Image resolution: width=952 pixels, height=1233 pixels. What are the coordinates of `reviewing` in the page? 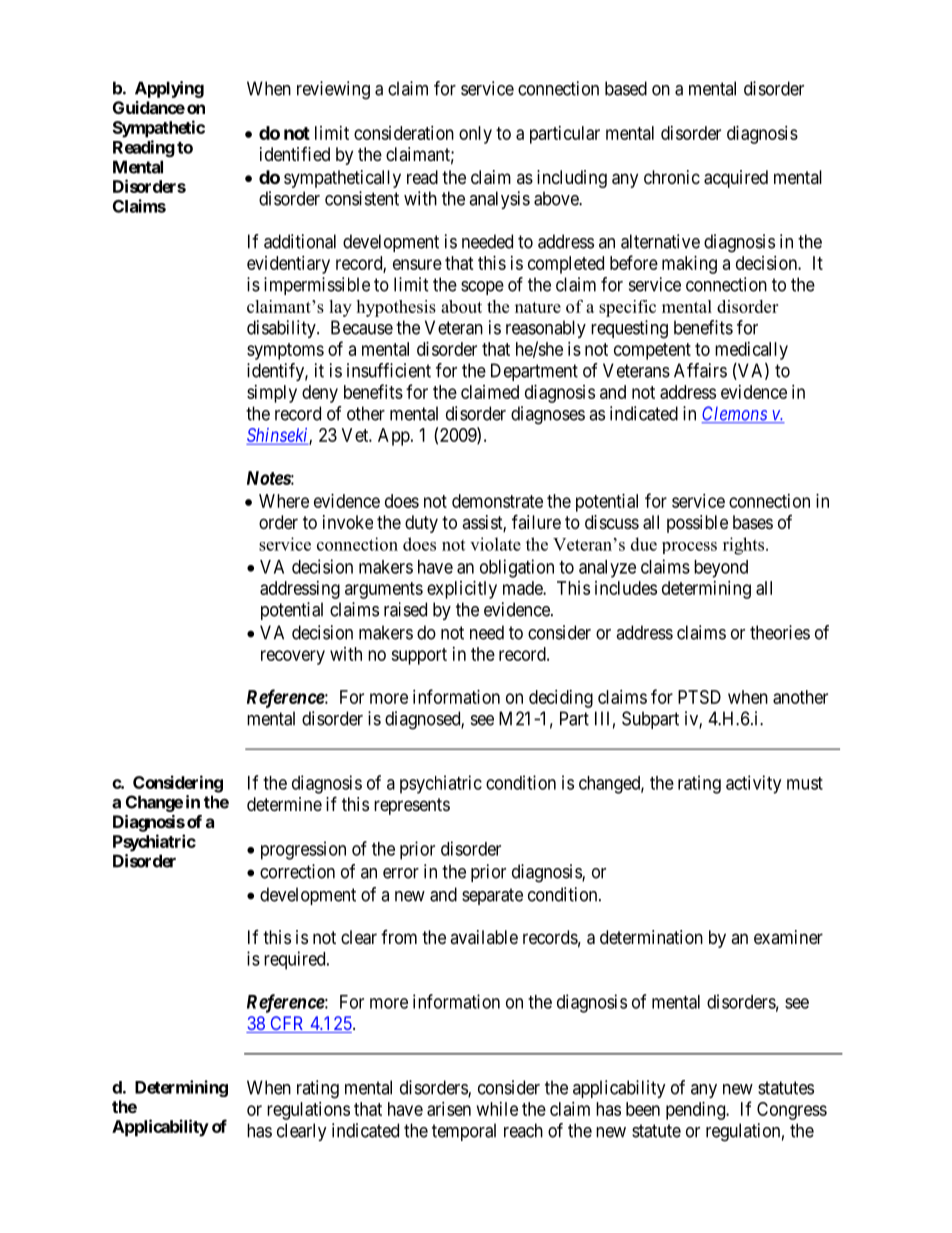 It's located at (333, 90).
